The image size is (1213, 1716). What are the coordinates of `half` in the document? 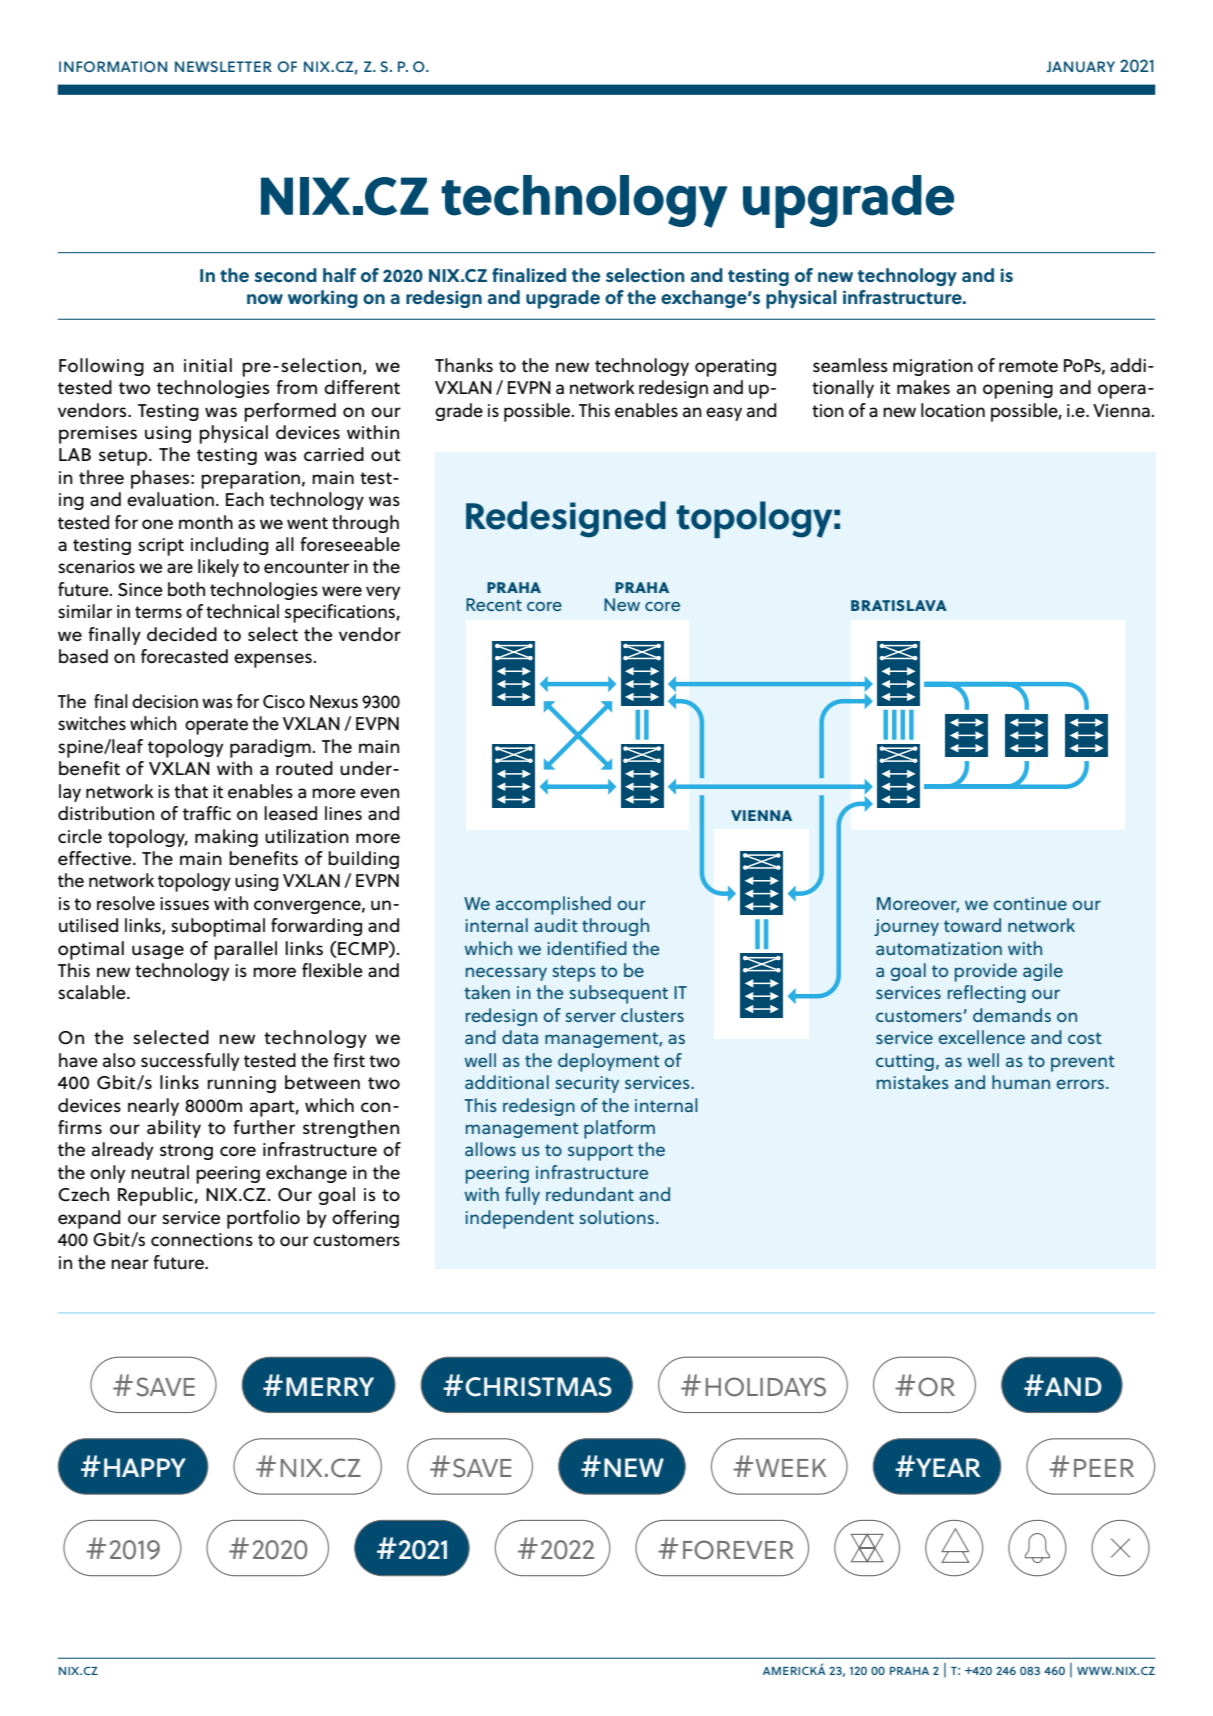 It's located at (339, 275).
